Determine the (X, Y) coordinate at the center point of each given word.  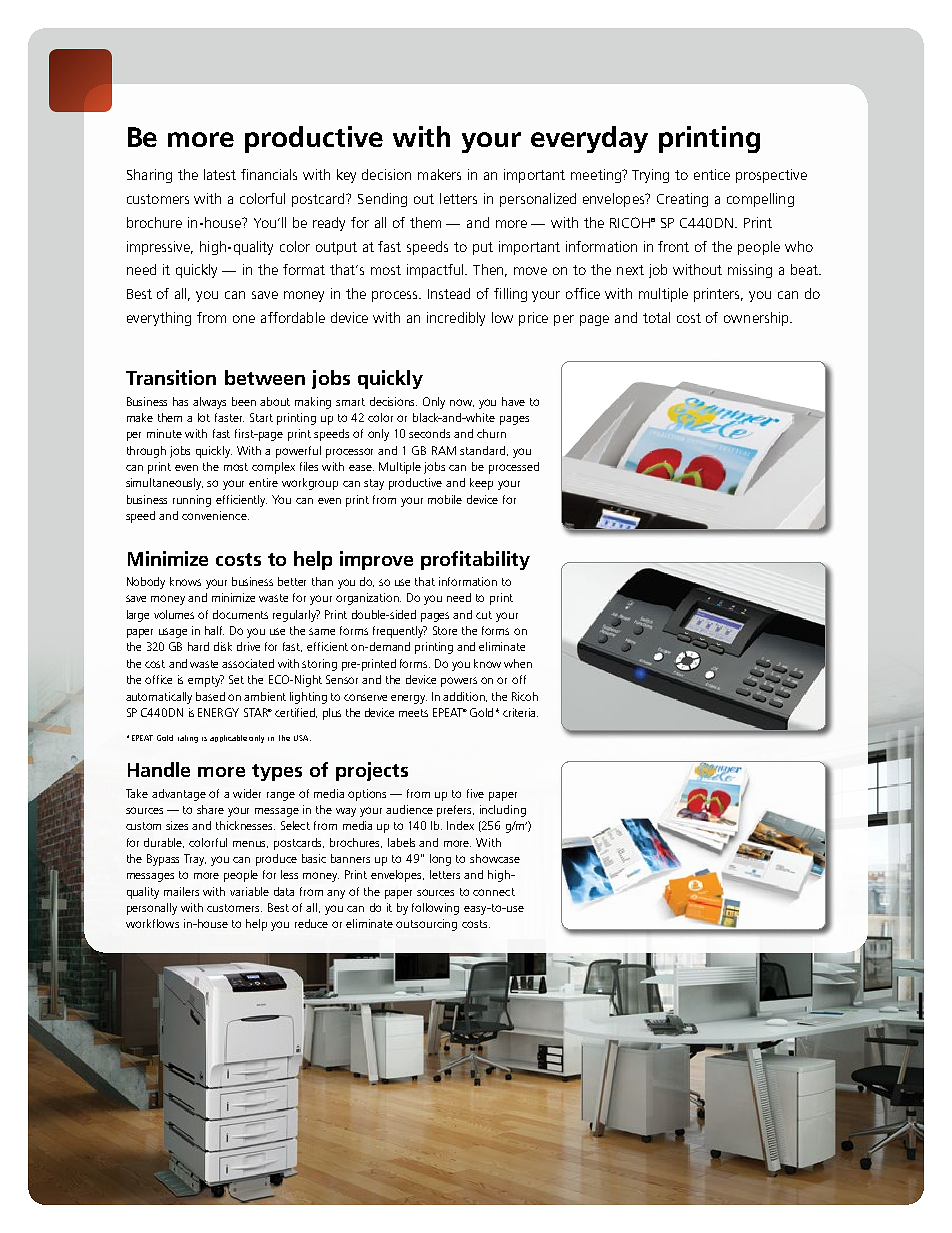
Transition (171, 377)
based (210, 696)
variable (249, 891)
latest (220, 174)
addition (465, 697)
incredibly (456, 319)
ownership (757, 319)
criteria (520, 712)
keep (481, 484)
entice (712, 174)
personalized (538, 200)
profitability (475, 560)
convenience (215, 515)
